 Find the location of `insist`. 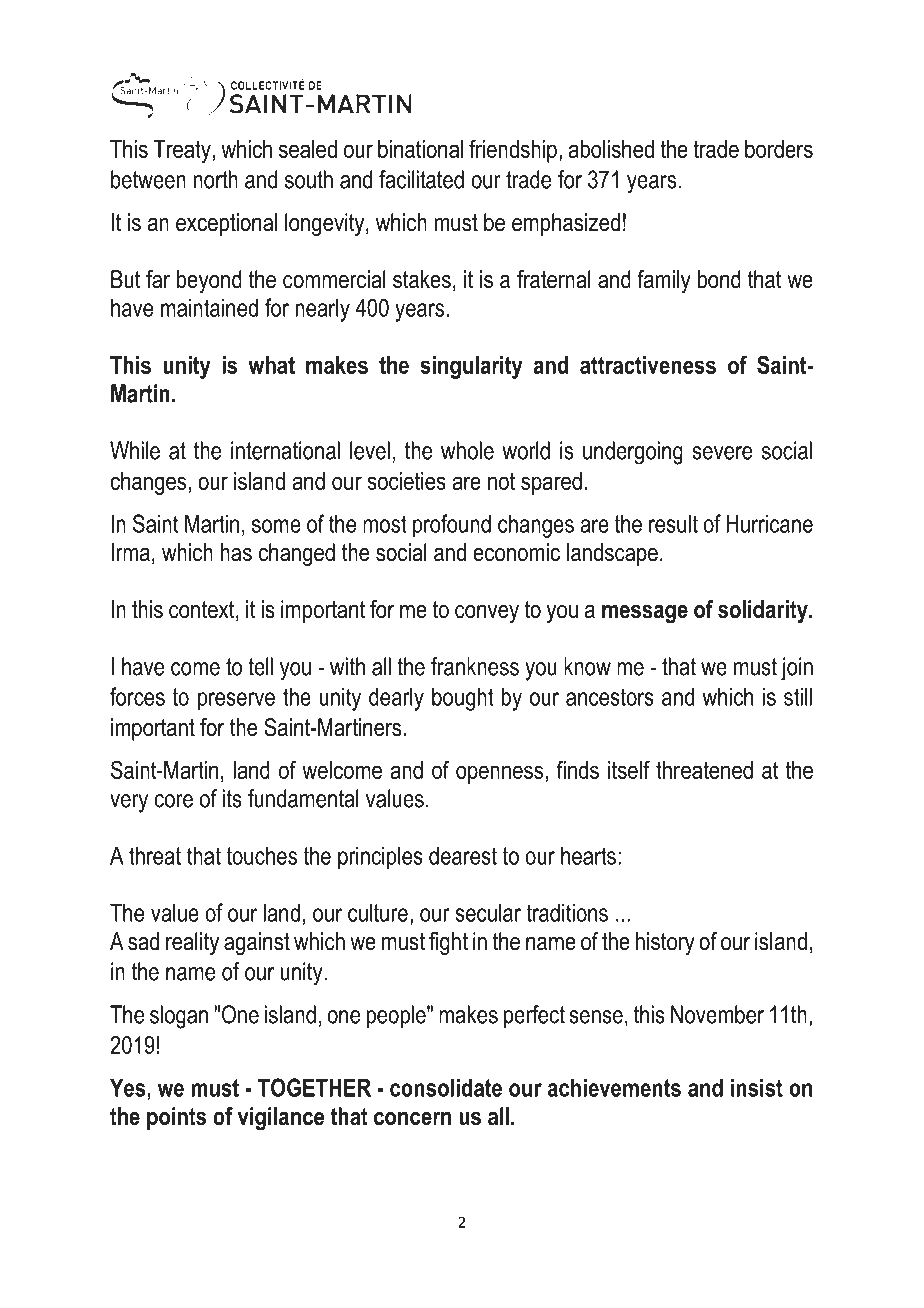

insist is located at coordinates (757, 1087).
